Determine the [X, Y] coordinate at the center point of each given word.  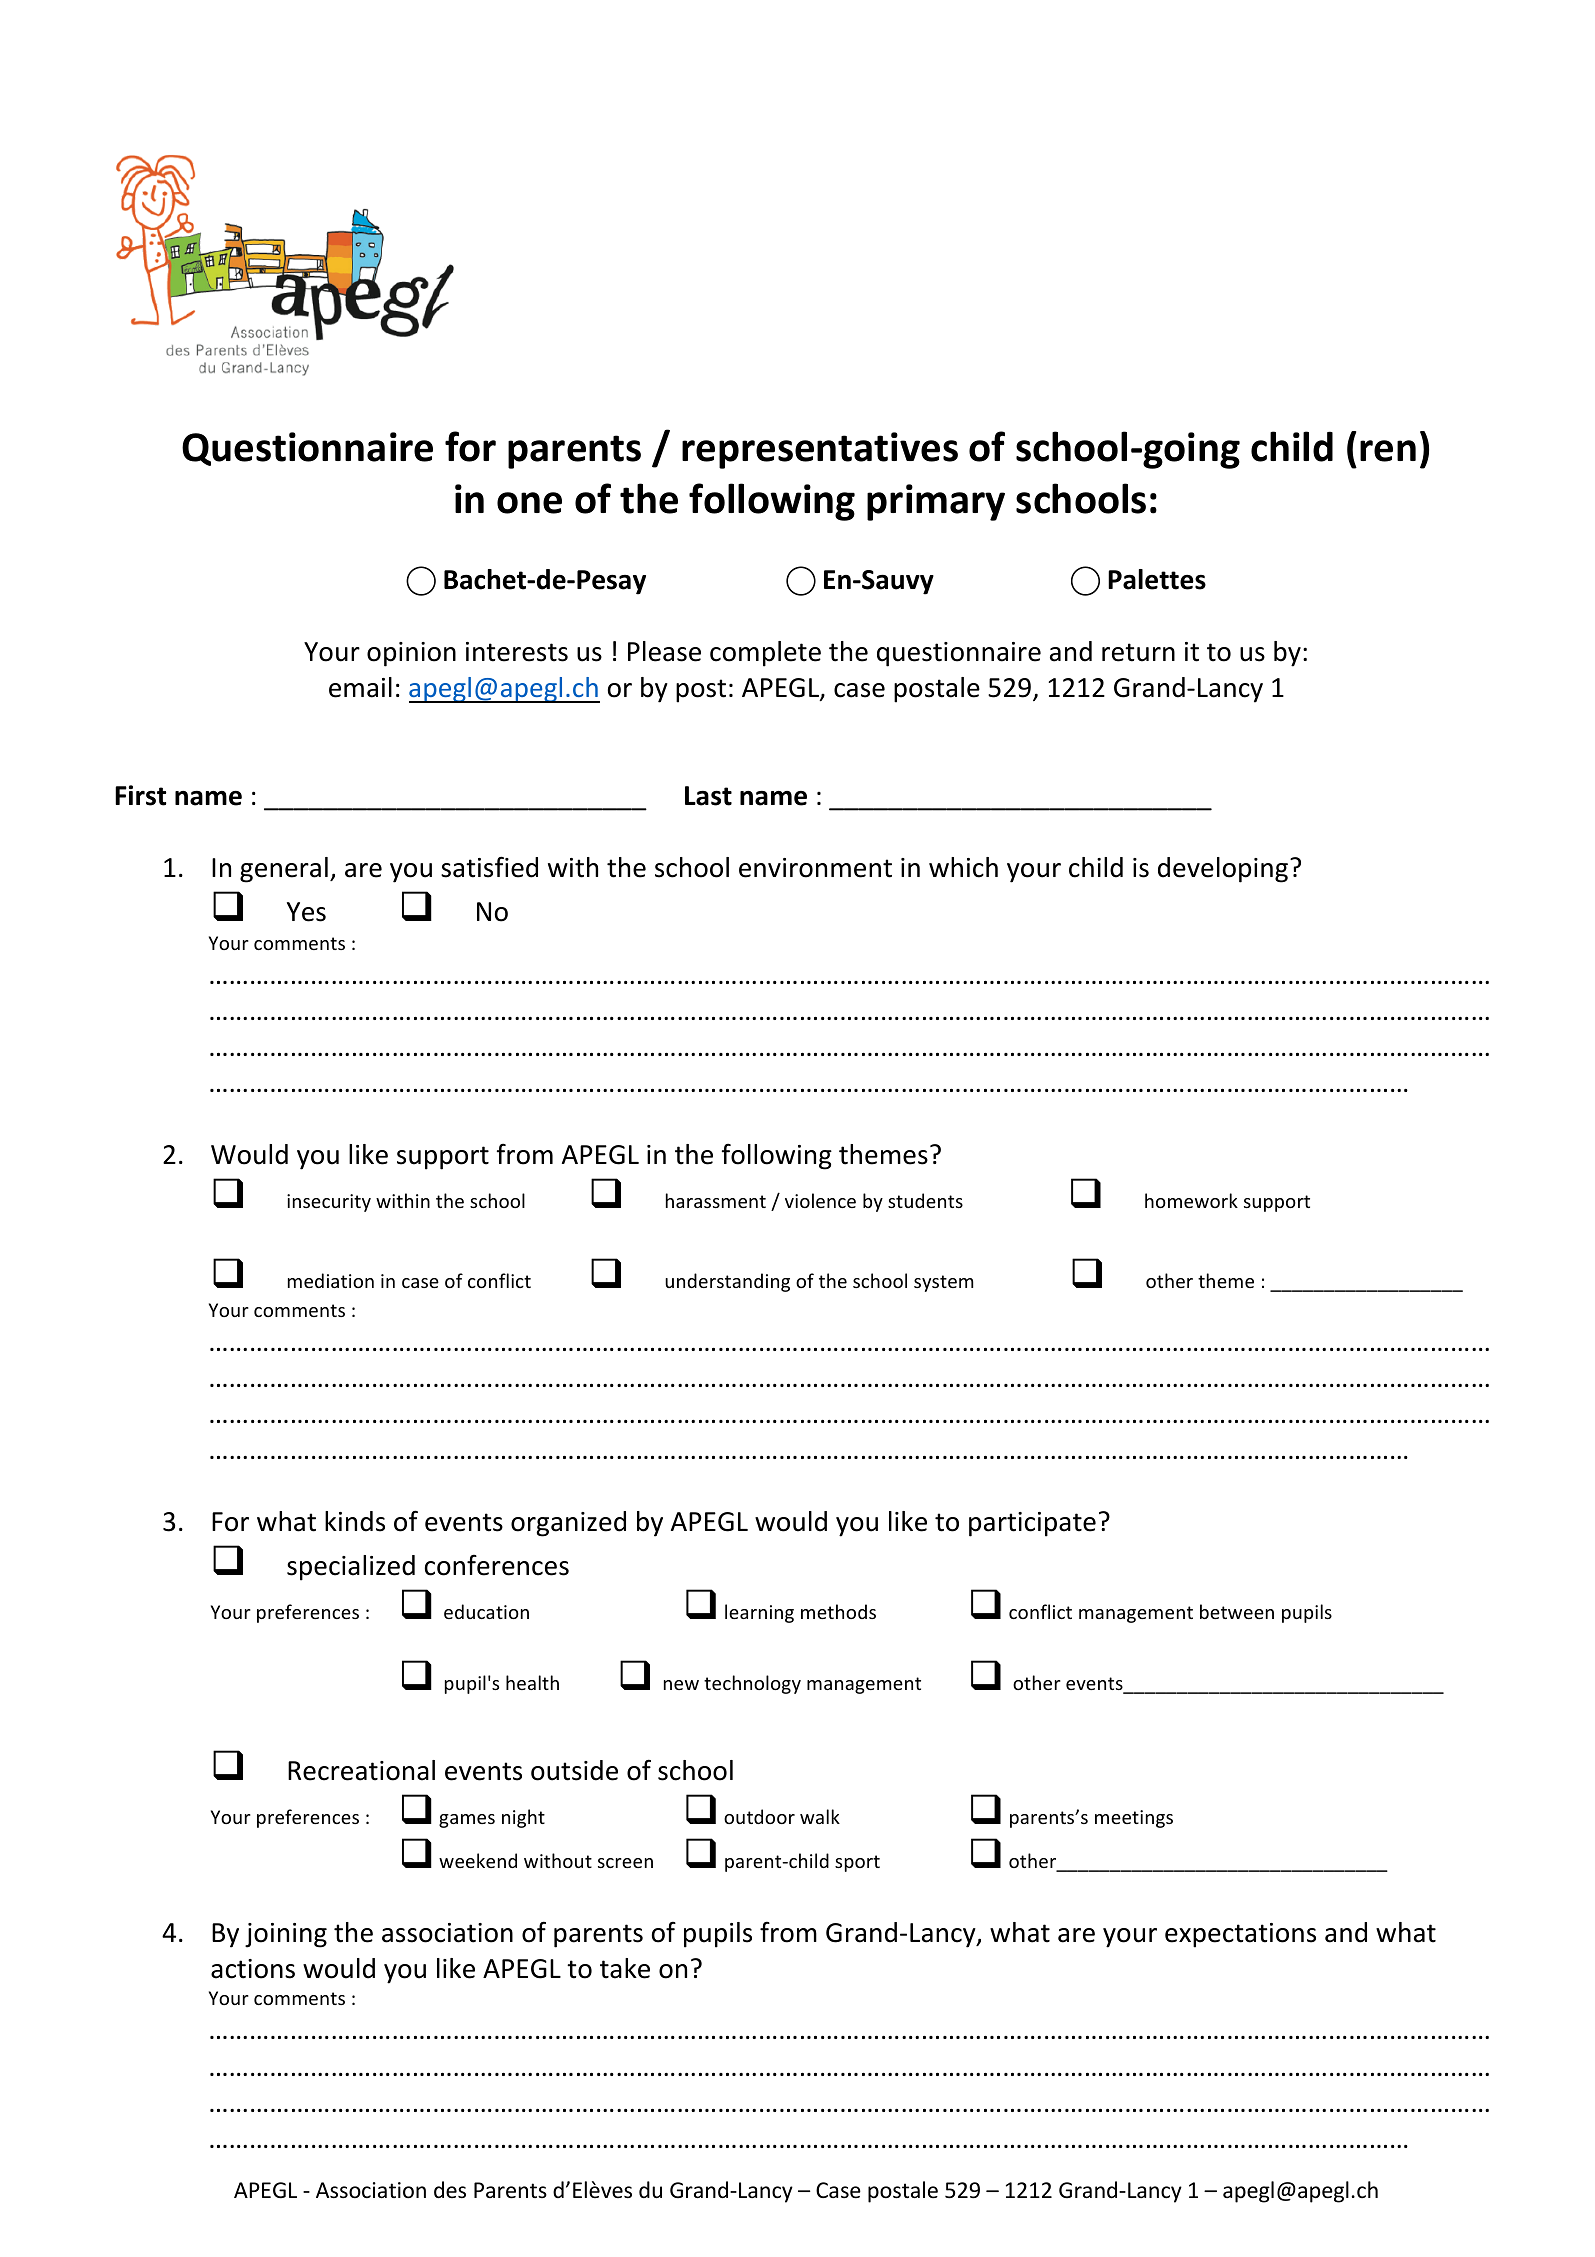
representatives [820, 450]
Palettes [1157, 579]
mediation [331, 1280]
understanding [727, 1282]
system [943, 1283]
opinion [411, 654]
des [450, 2190]
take [625, 1968]
